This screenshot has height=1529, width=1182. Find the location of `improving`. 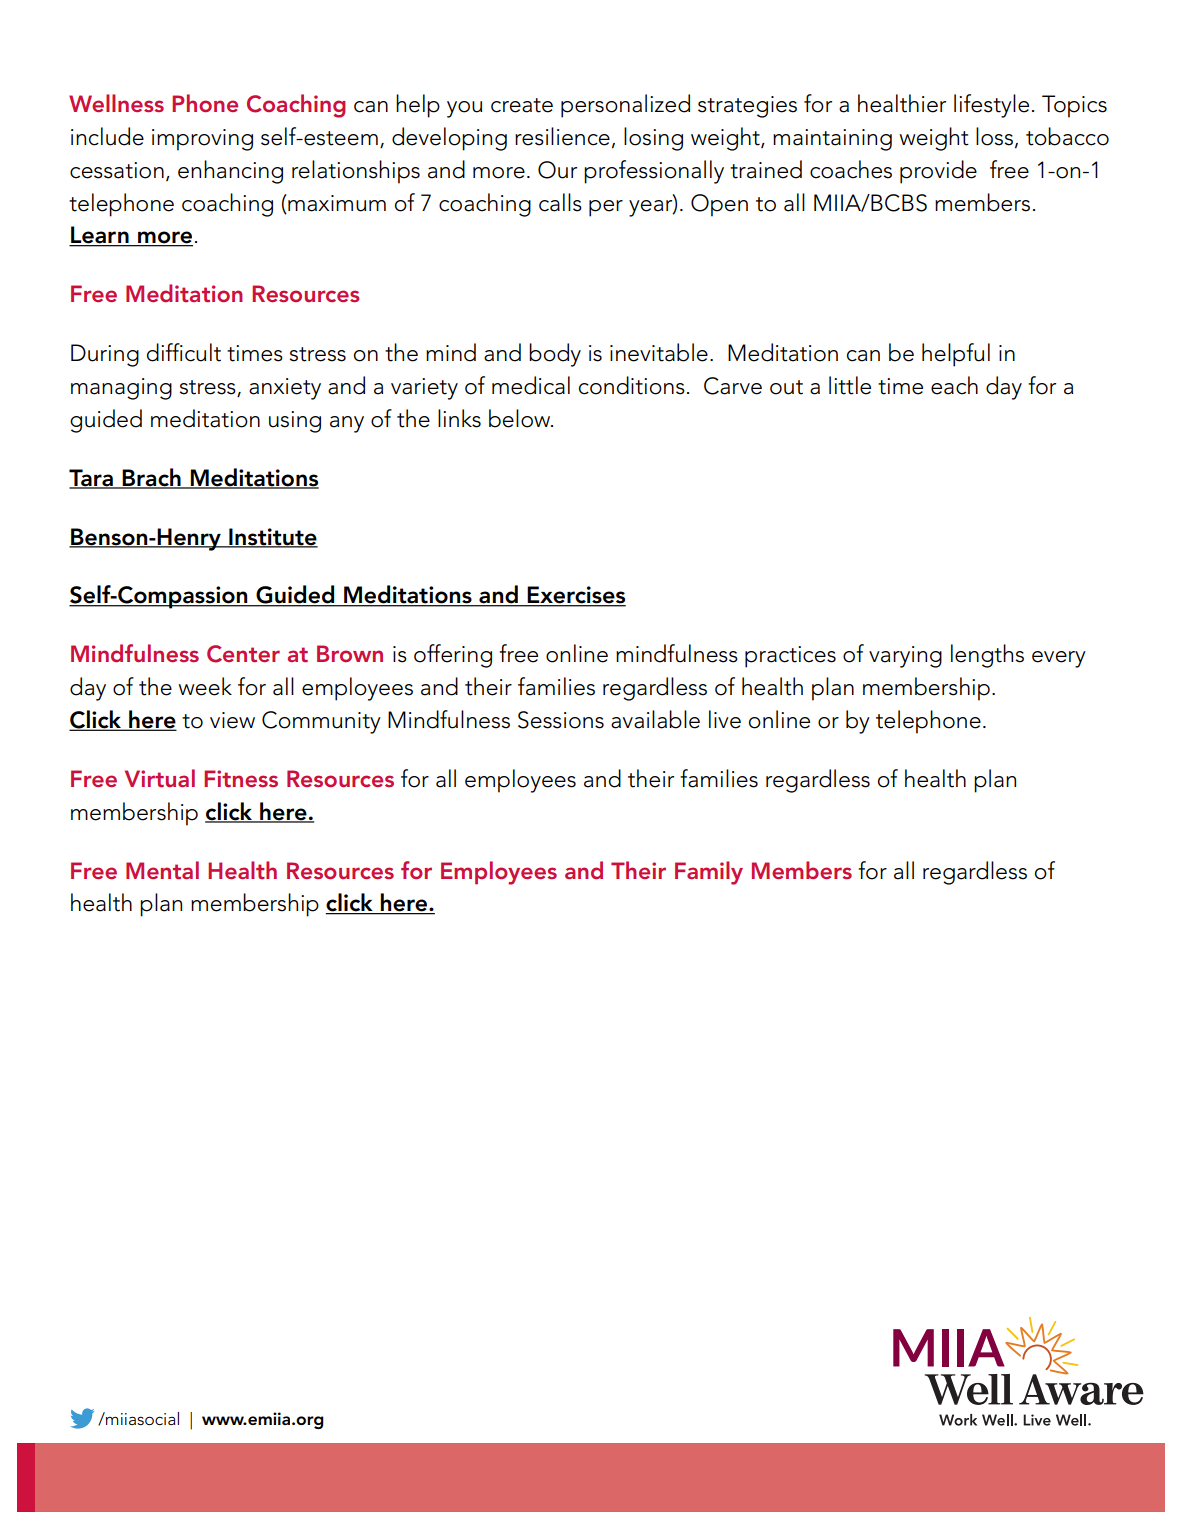

improving is located at coordinates (202, 140).
